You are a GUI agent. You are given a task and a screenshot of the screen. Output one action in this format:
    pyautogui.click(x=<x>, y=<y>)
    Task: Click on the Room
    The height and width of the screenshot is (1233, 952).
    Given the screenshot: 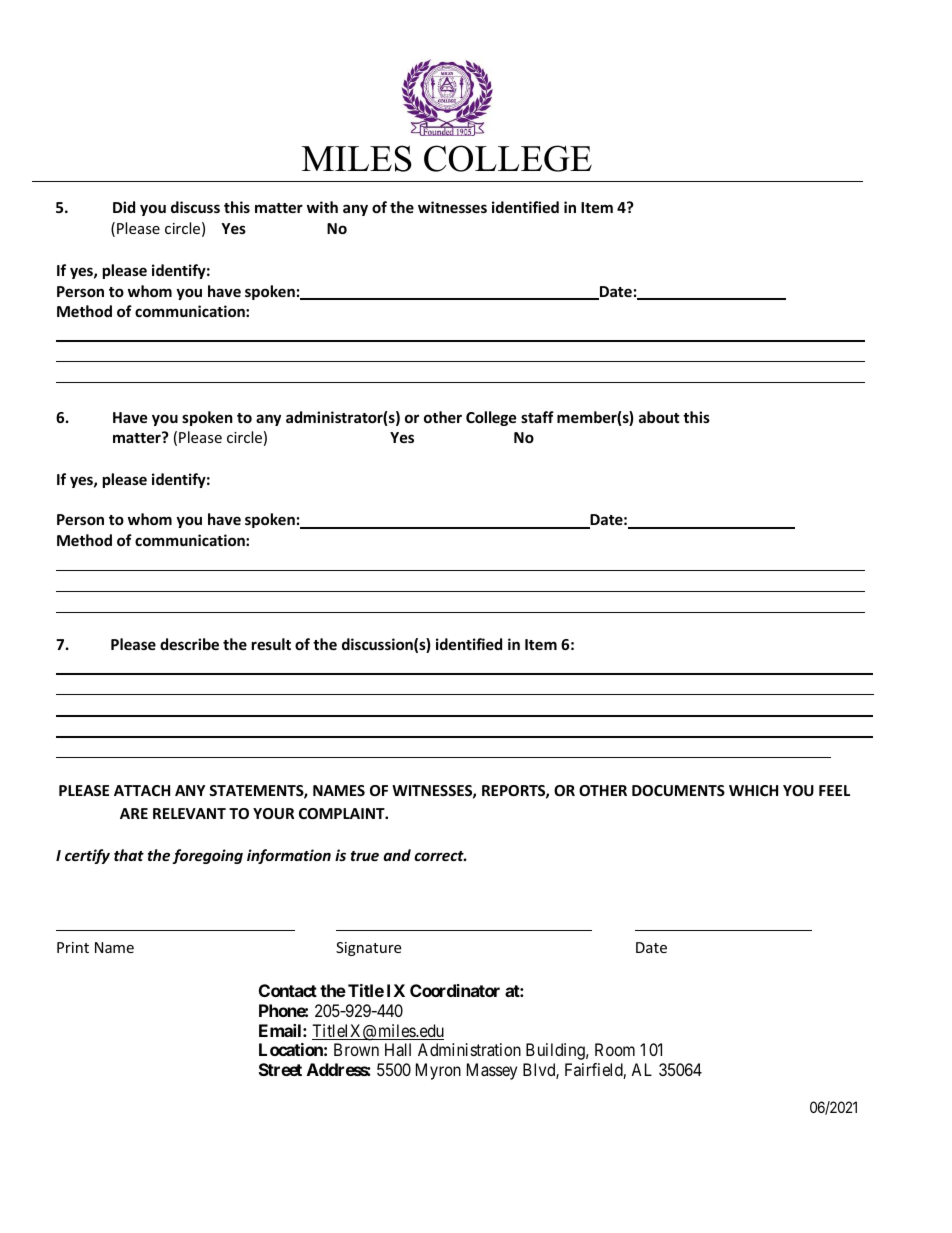 What is the action you would take?
    pyautogui.click(x=615, y=1049)
